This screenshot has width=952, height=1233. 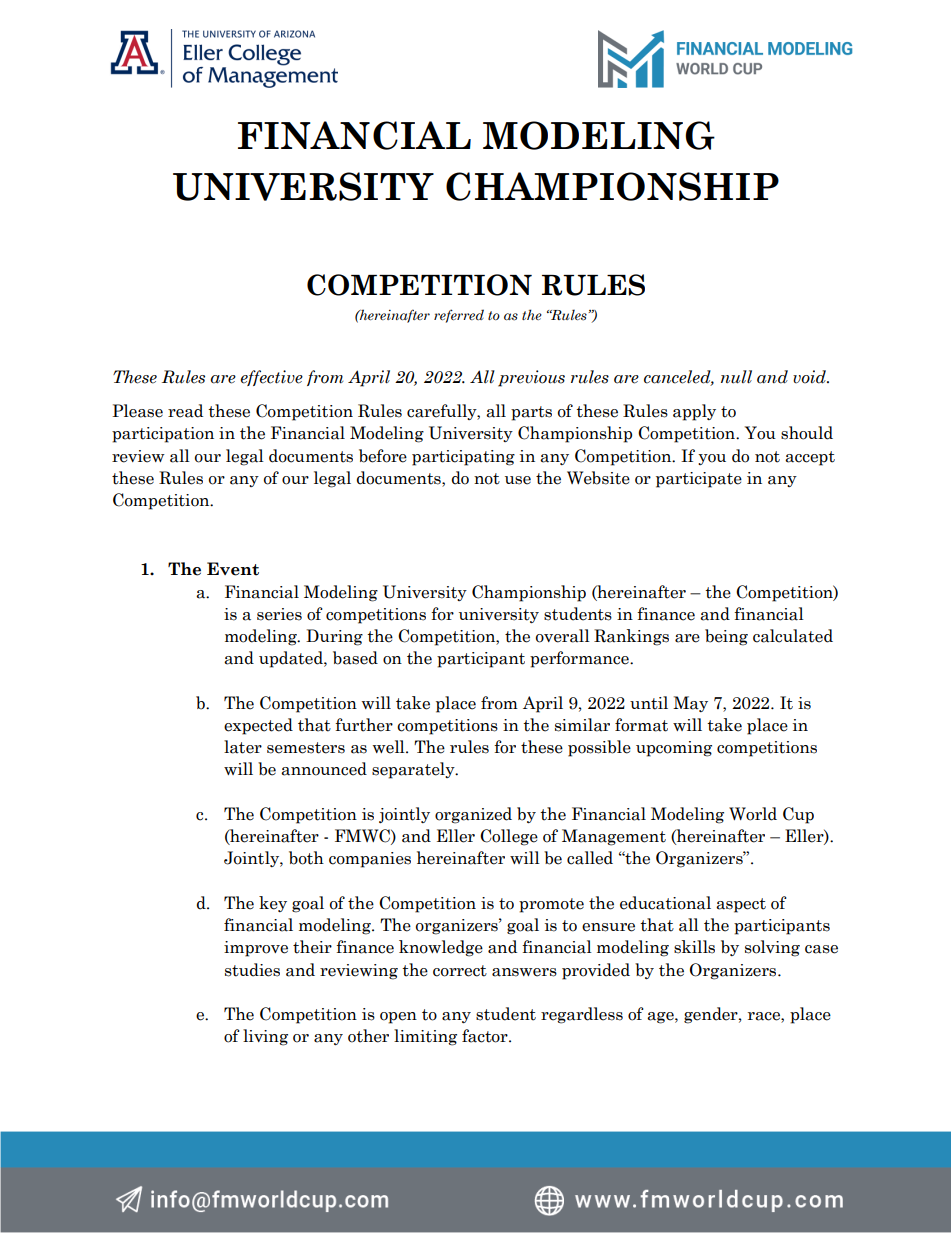 I want to click on living, so click(x=265, y=1037).
